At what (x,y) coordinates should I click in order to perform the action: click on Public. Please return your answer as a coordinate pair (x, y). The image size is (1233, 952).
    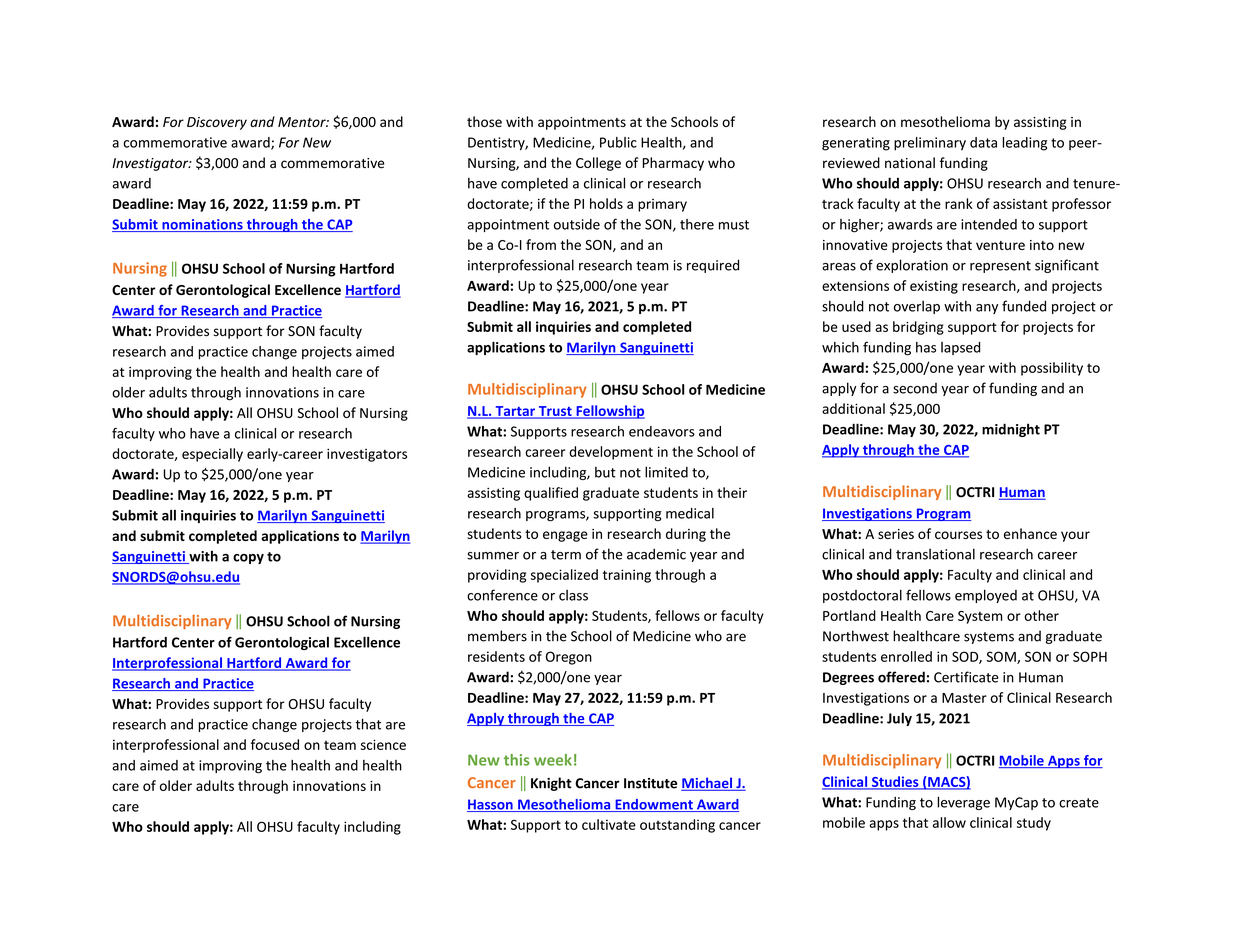
    Looking at the image, I should click on (618, 142).
